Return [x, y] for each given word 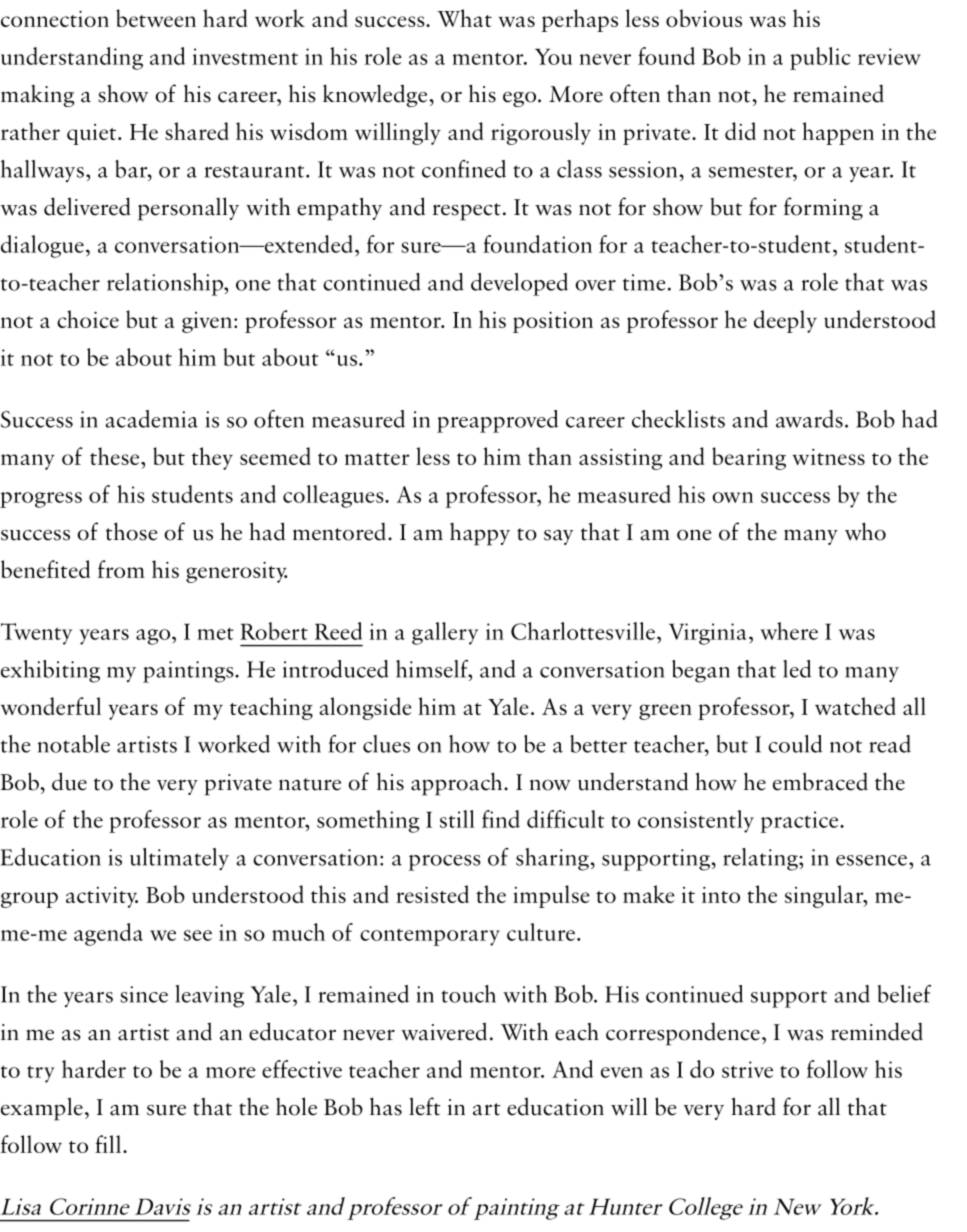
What [464, 18]
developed [519, 284]
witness [828, 456]
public [820, 58]
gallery [445, 633]
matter [377, 459]
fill [108, 1144]
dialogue [42, 246]
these [116, 456]
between [156, 18]
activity [102, 897]
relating [761, 859]
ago [153, 637]
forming [823, 208]
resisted [432, 894]
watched [855, 706]
